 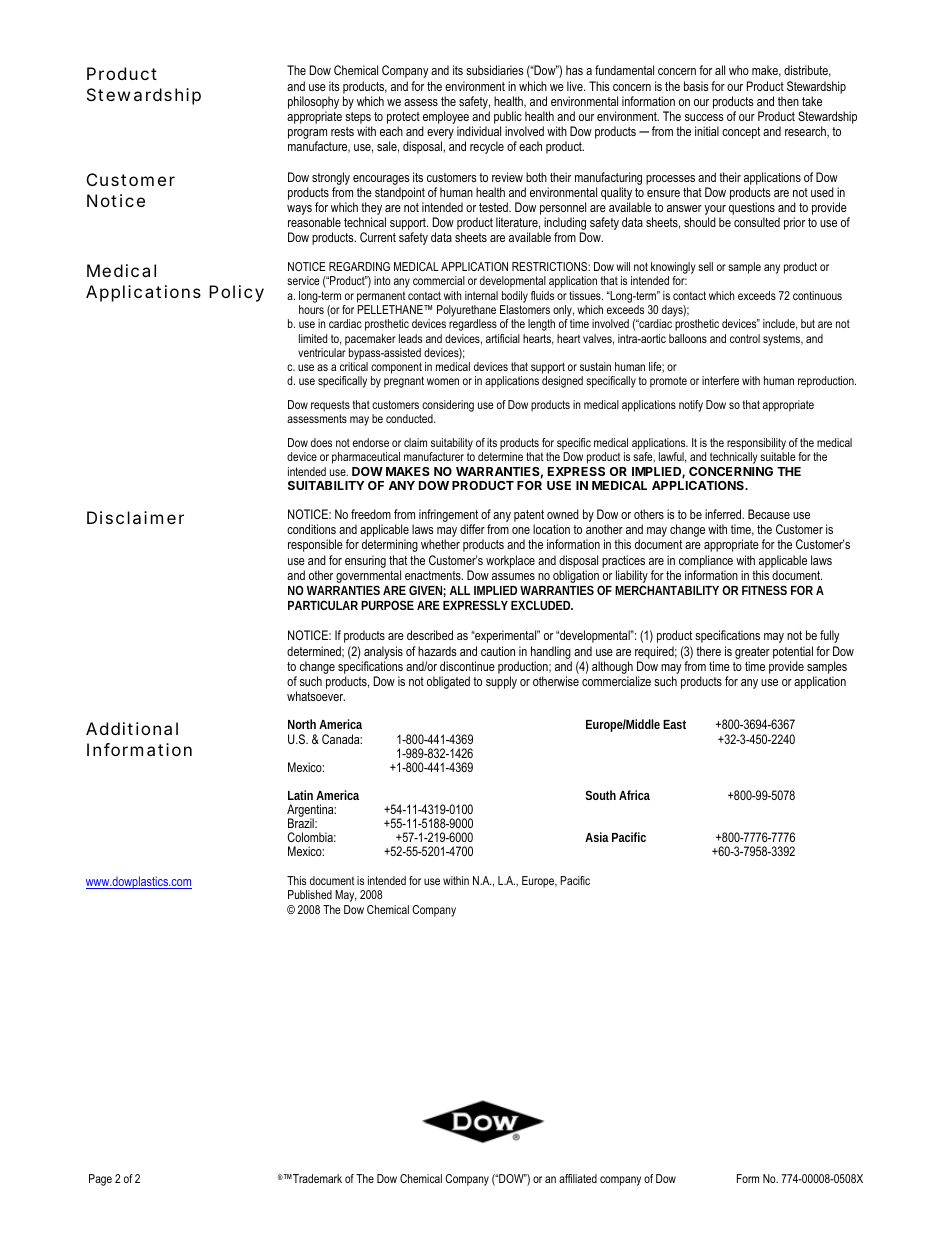 What do you see at coordinates (446, 119) in the image?
I see `employee` at bounding box center [446, 119].
